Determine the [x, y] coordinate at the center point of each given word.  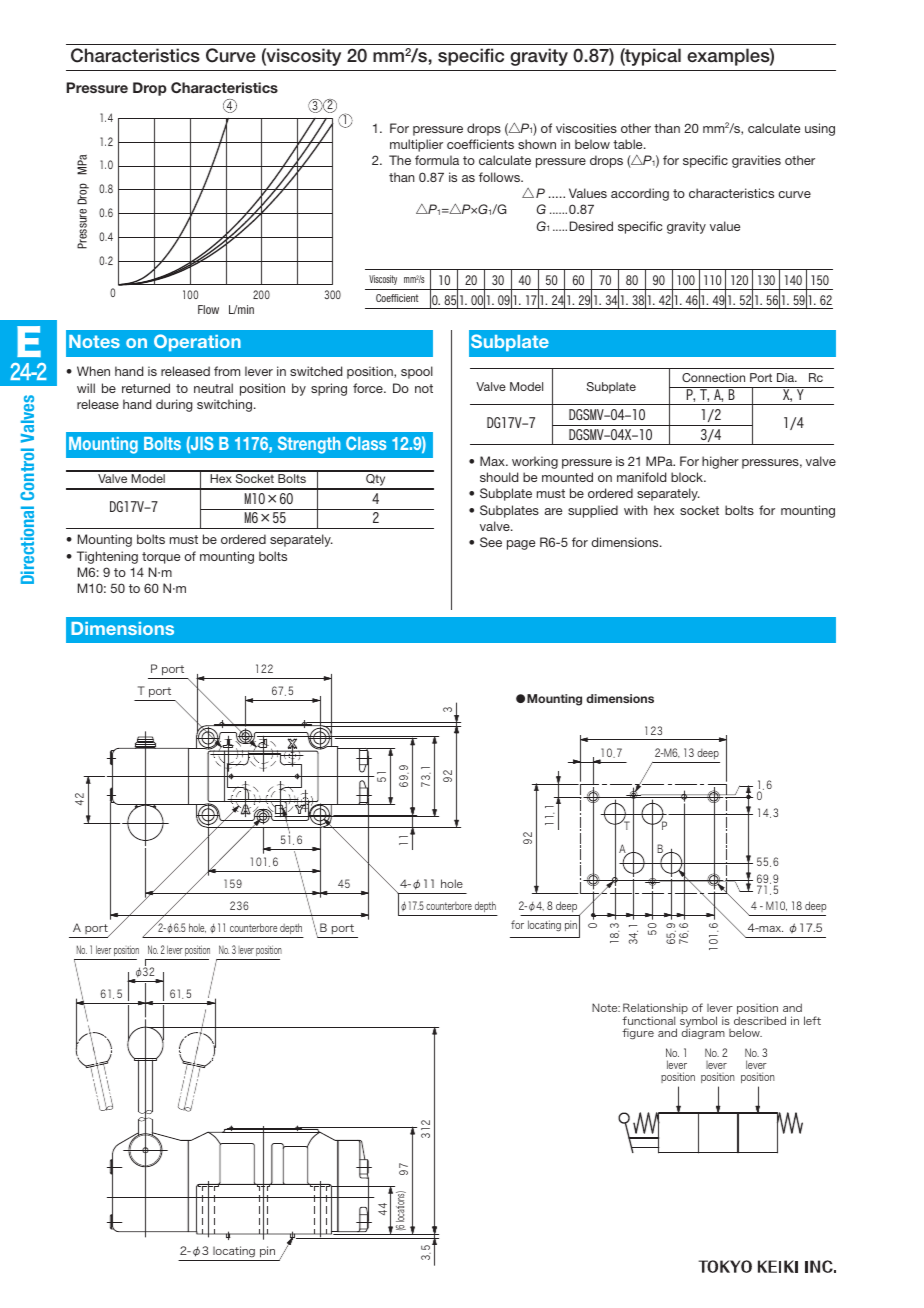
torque [161, 558]
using [820, 129]
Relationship [655, 1010]
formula [437, 160]
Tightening [107, 557]
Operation [197, 342]
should [499, 477]
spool [417, 372]
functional [648, 1020]
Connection [713, 377]
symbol [698, 1023]
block [688, 477]
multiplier [416, 145]
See [491, 542]
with [636, 510]
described [760, 1020]
